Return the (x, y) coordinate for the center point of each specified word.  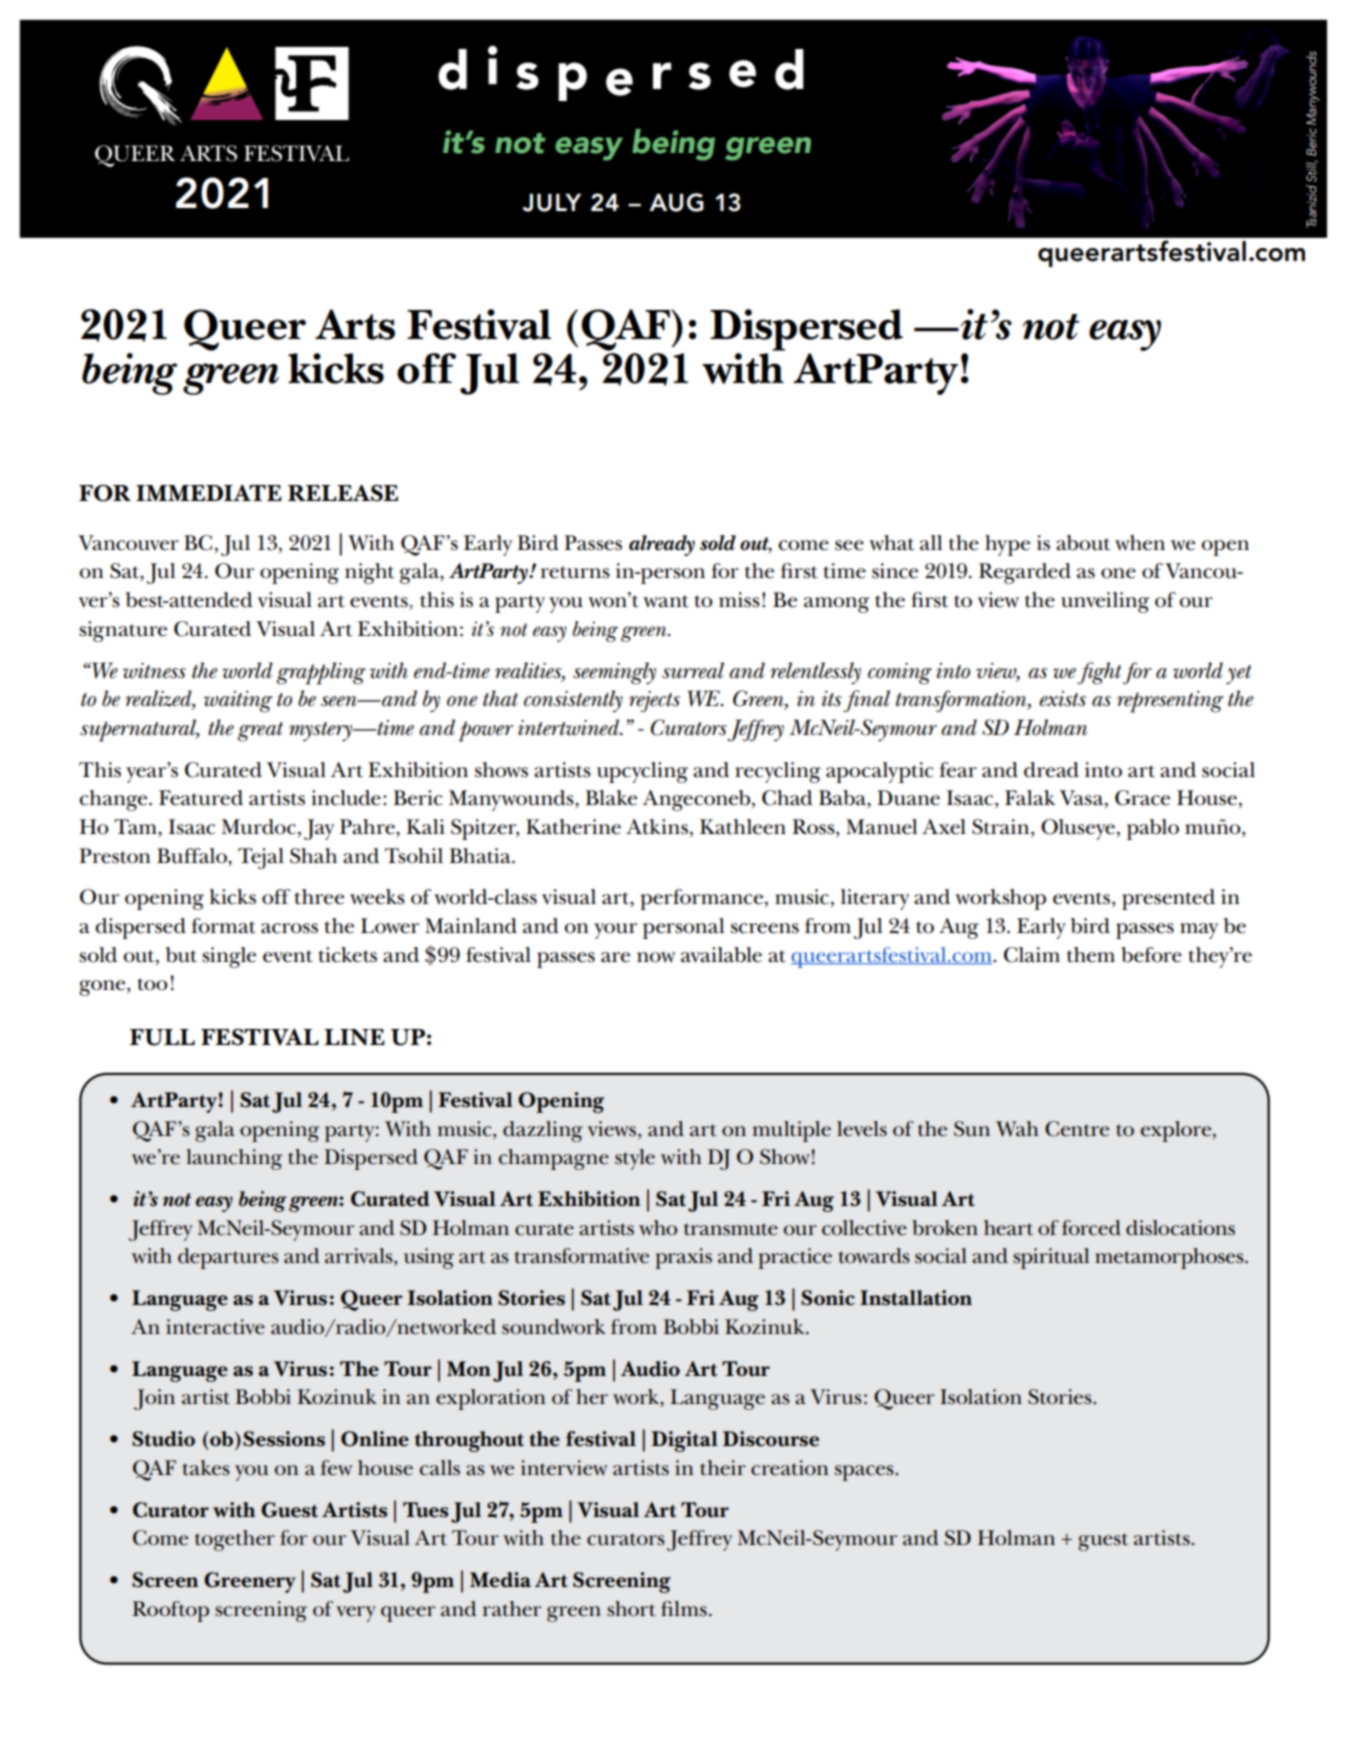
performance (703, 899)
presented (1168, 899)
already (662, 545)
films (684, 1609)
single (229, 957)
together (235, 1540)
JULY (552, 203)
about (1083, 543)
